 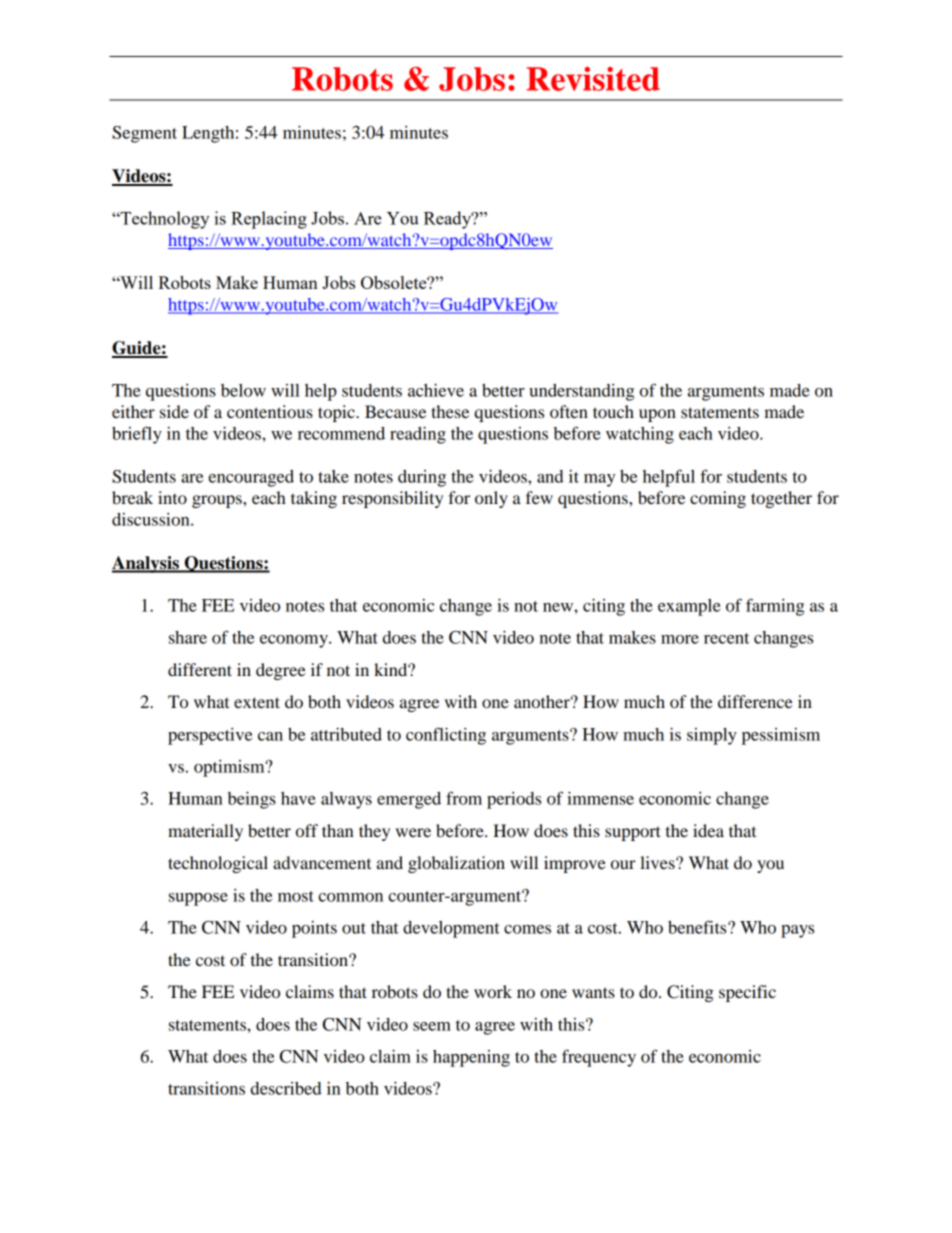 What do you see at coordinates (491, 499) in the document?
I see `only` at bounding box center [491, 499].
